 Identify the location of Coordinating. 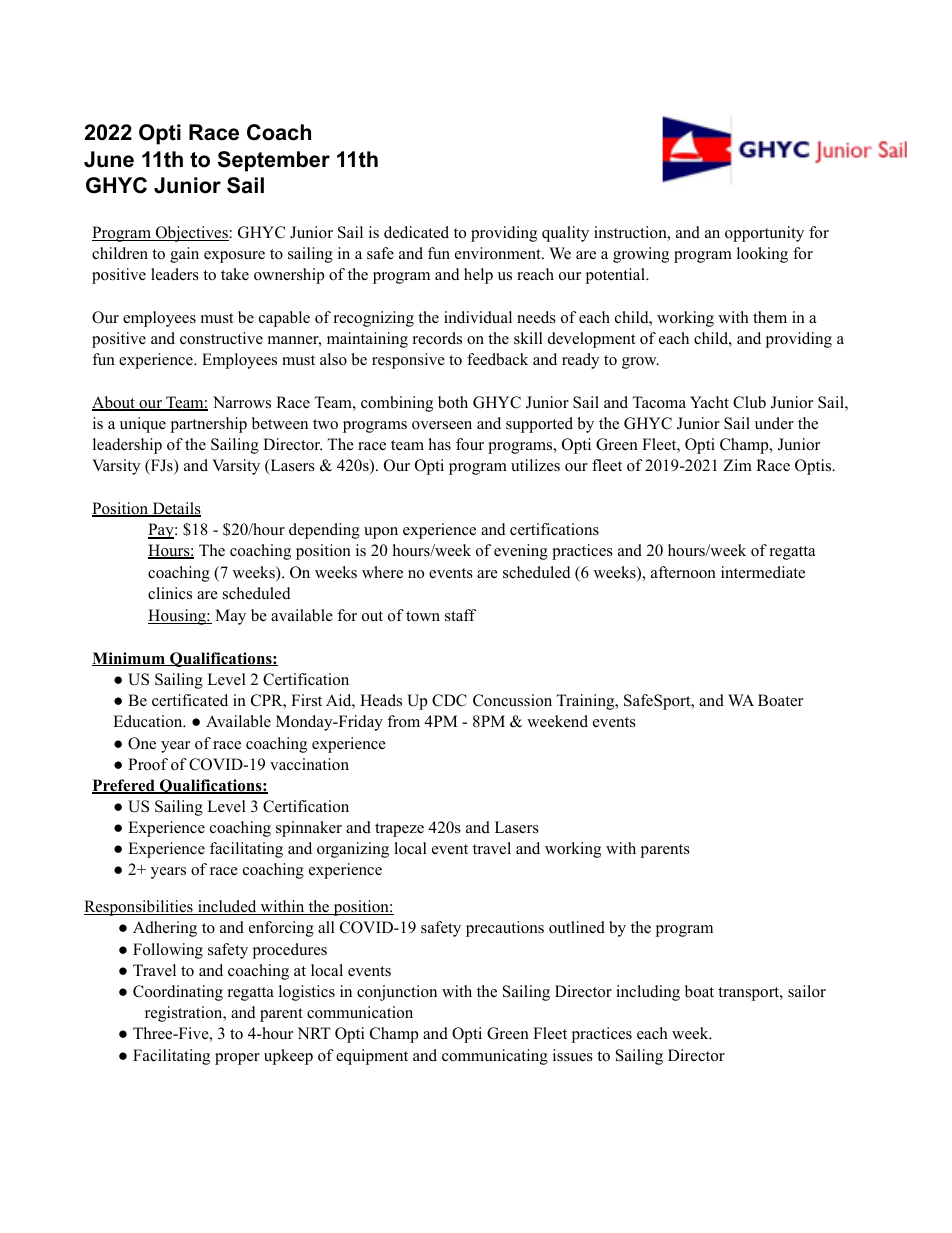
(178, 993).
